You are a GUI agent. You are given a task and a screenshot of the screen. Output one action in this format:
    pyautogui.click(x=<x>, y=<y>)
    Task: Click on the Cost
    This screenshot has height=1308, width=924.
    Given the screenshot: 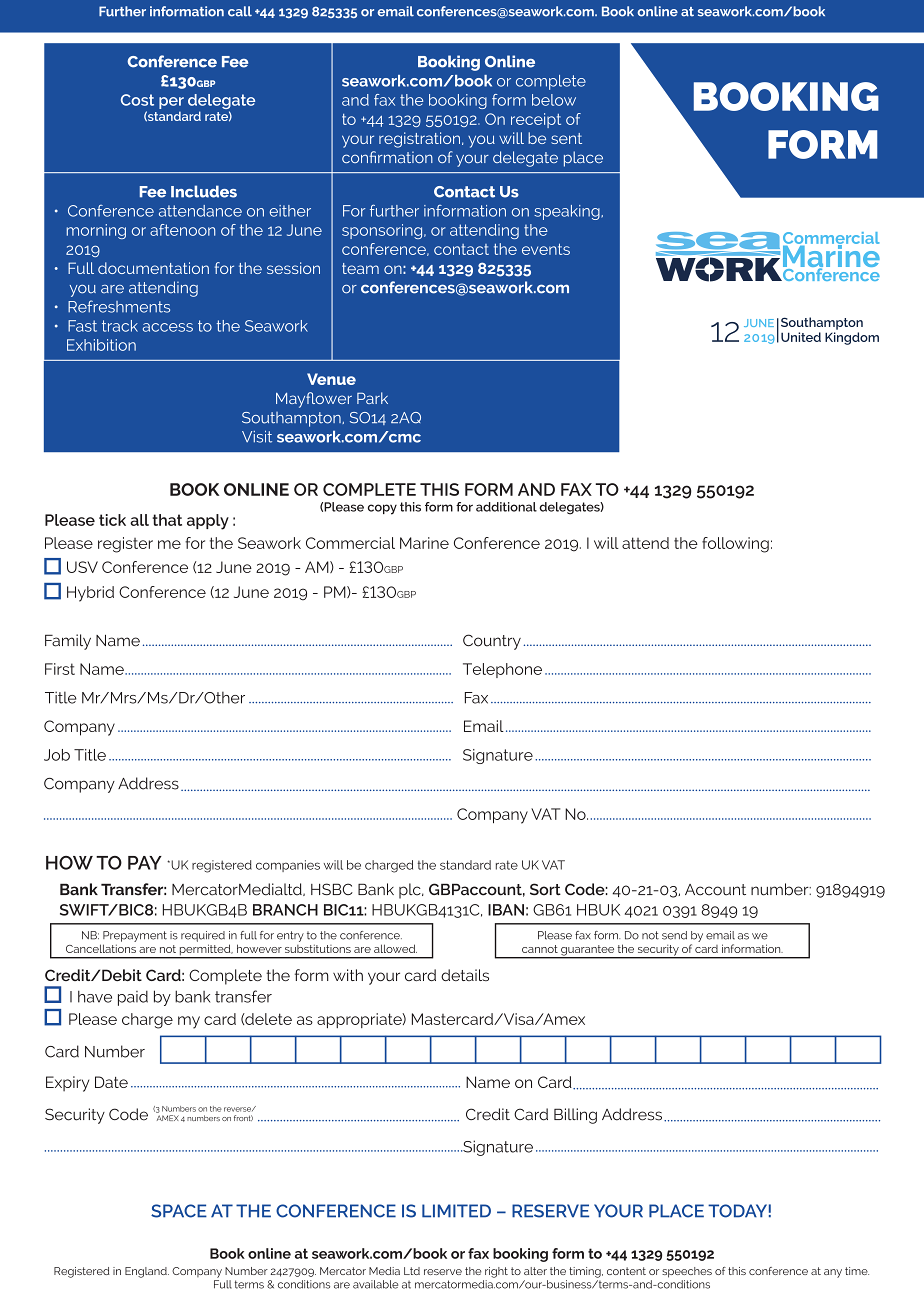 What is the action you would take?
    pyautogui.click(x=137, y=100)
